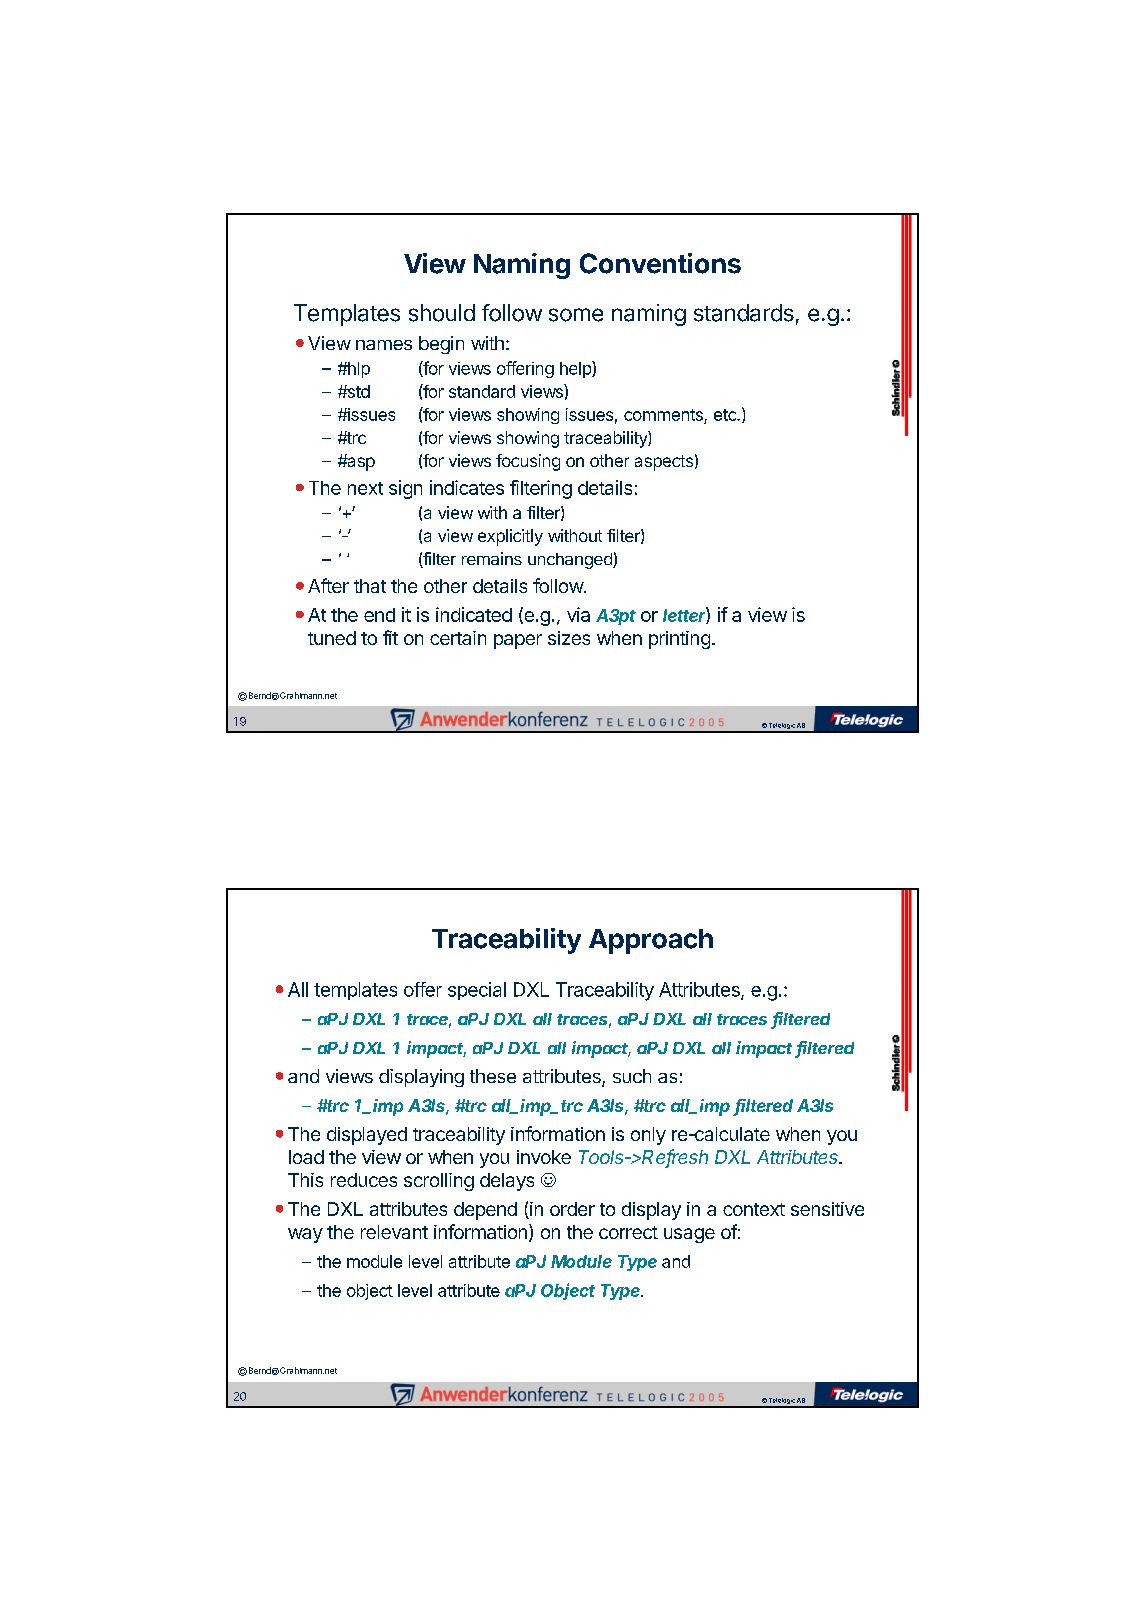 Image resolution: width=1146 pixels, height=1621 pixels. Describe the element at coordinates (569, 638) in the document. I see `sizes` at that location.
